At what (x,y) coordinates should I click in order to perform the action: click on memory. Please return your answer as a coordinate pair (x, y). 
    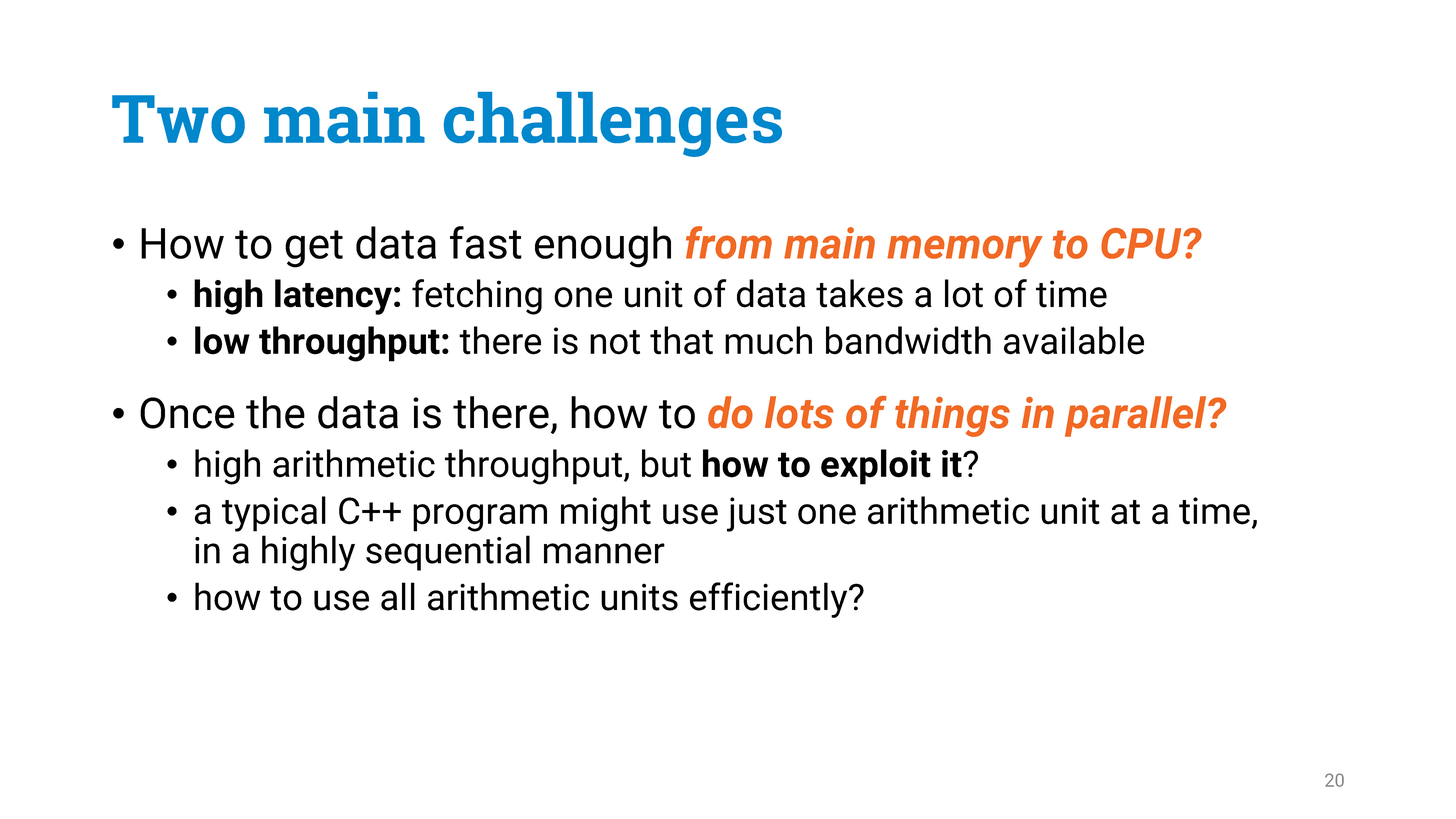
    Looking at the image, I should click on (965, 251).
